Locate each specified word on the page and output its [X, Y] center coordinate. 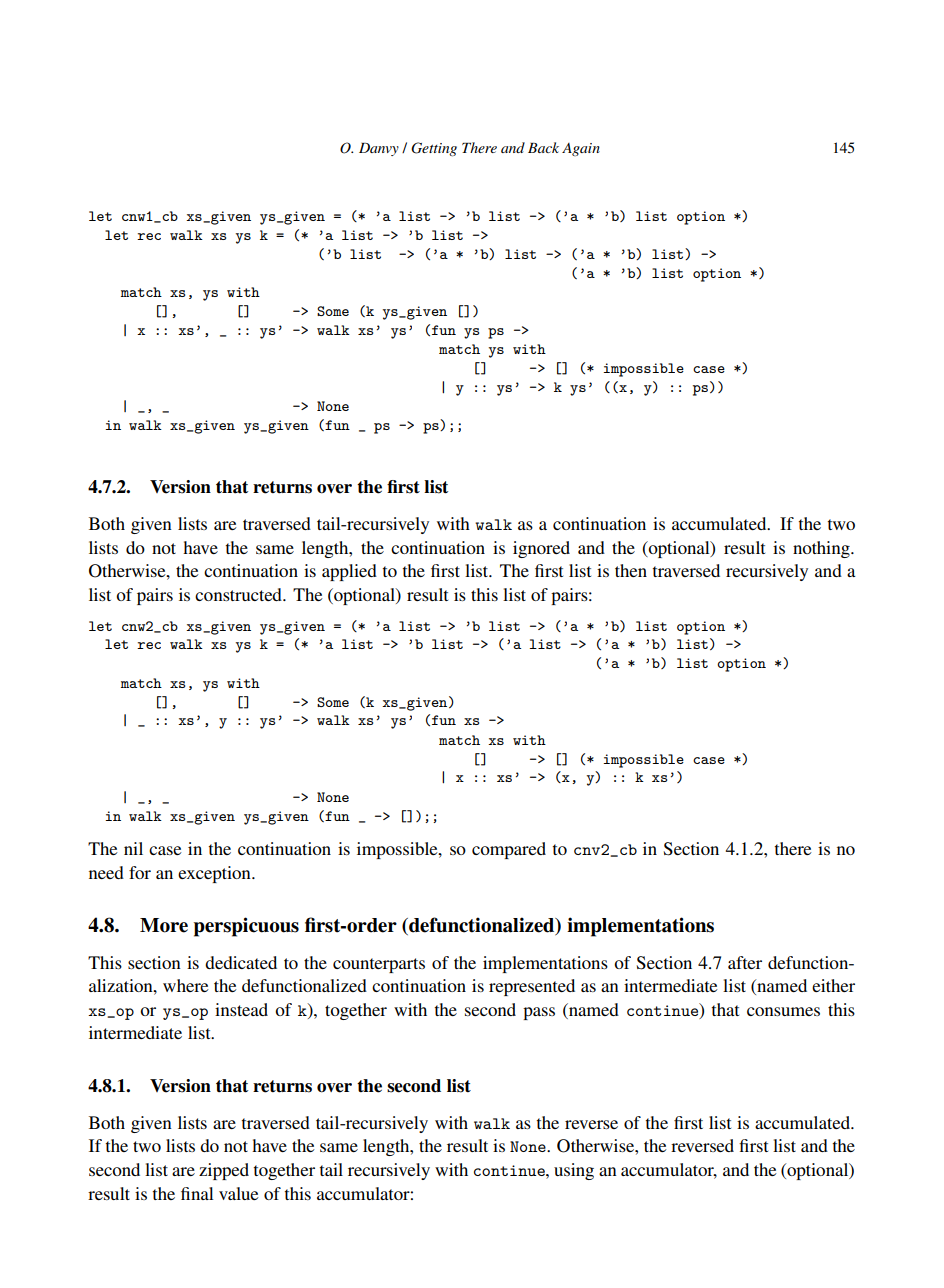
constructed [239, 594]
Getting [434, 149]
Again [581, 149]
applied [349, 572]
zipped [224, 1171]
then [631, 570]
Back [543, 147]
